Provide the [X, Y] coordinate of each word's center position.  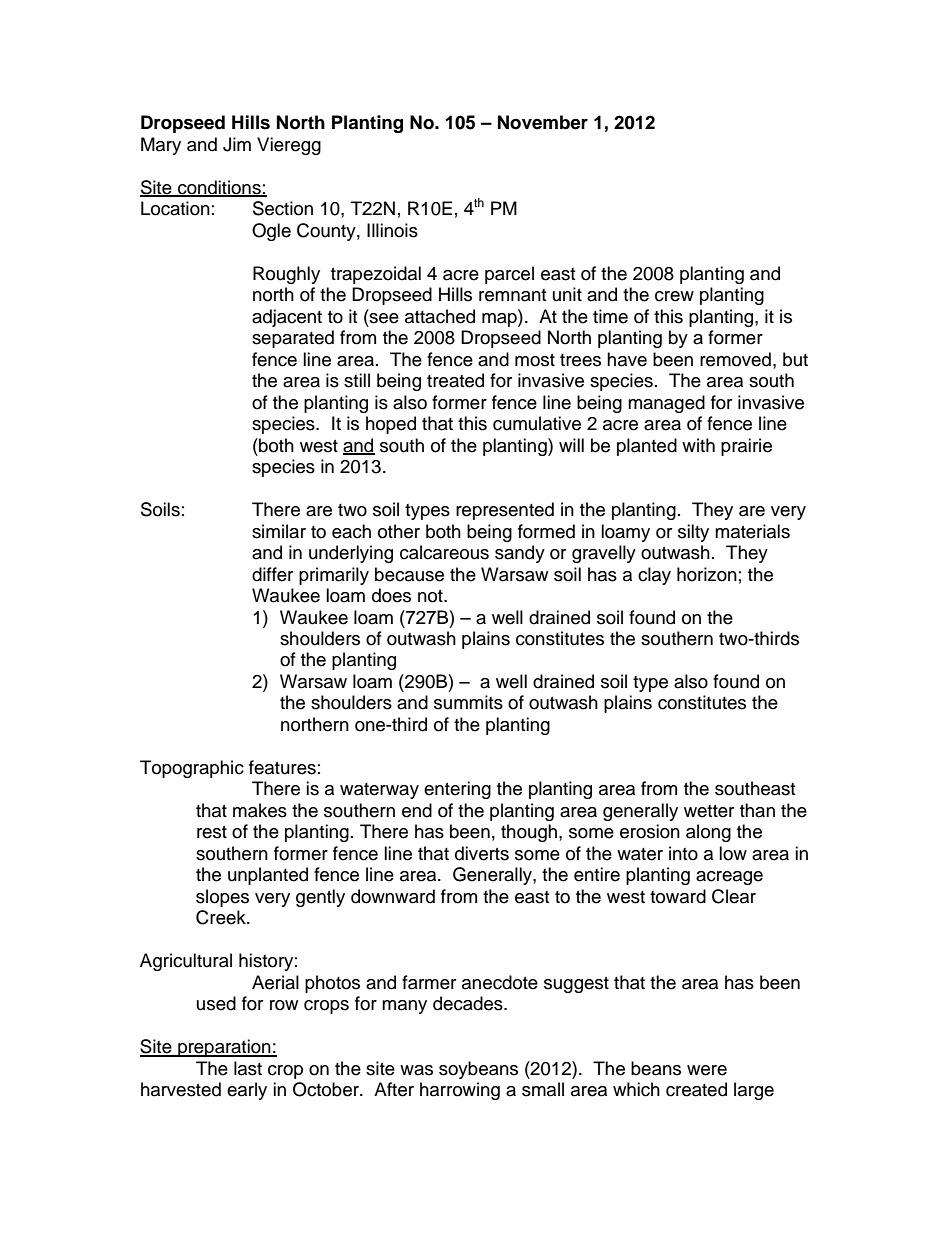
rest [212, 832]
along [708, 833]
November [543, 122]
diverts [482, 853]
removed [735, 359]
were [707, 1070]
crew [674, 296]
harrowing [460, 1091]
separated [293, 339]
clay [654, 576]
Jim [237, 144]
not [431, 596]
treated [455, 380]
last [248, 1068]
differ [272, 574]
